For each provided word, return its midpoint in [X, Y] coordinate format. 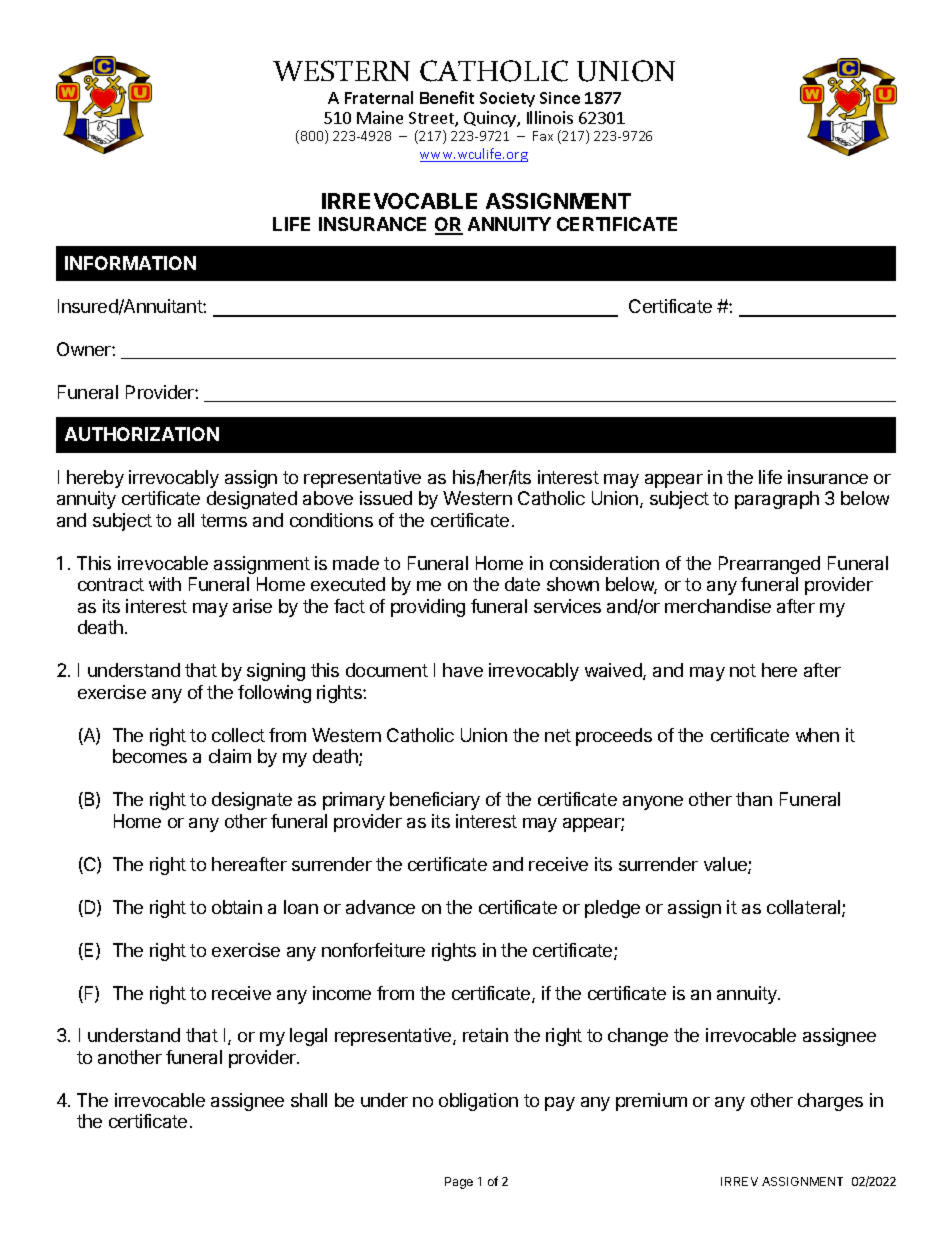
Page [459, 1183]
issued [386, 498]
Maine [380, 117]
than [754, 799]
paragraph [777, 500]
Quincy [491, 119]
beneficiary [435, 801]
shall [309, 1100]
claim [230, 756]
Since [560, 98]
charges [830, 1102]
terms [224, 520]
